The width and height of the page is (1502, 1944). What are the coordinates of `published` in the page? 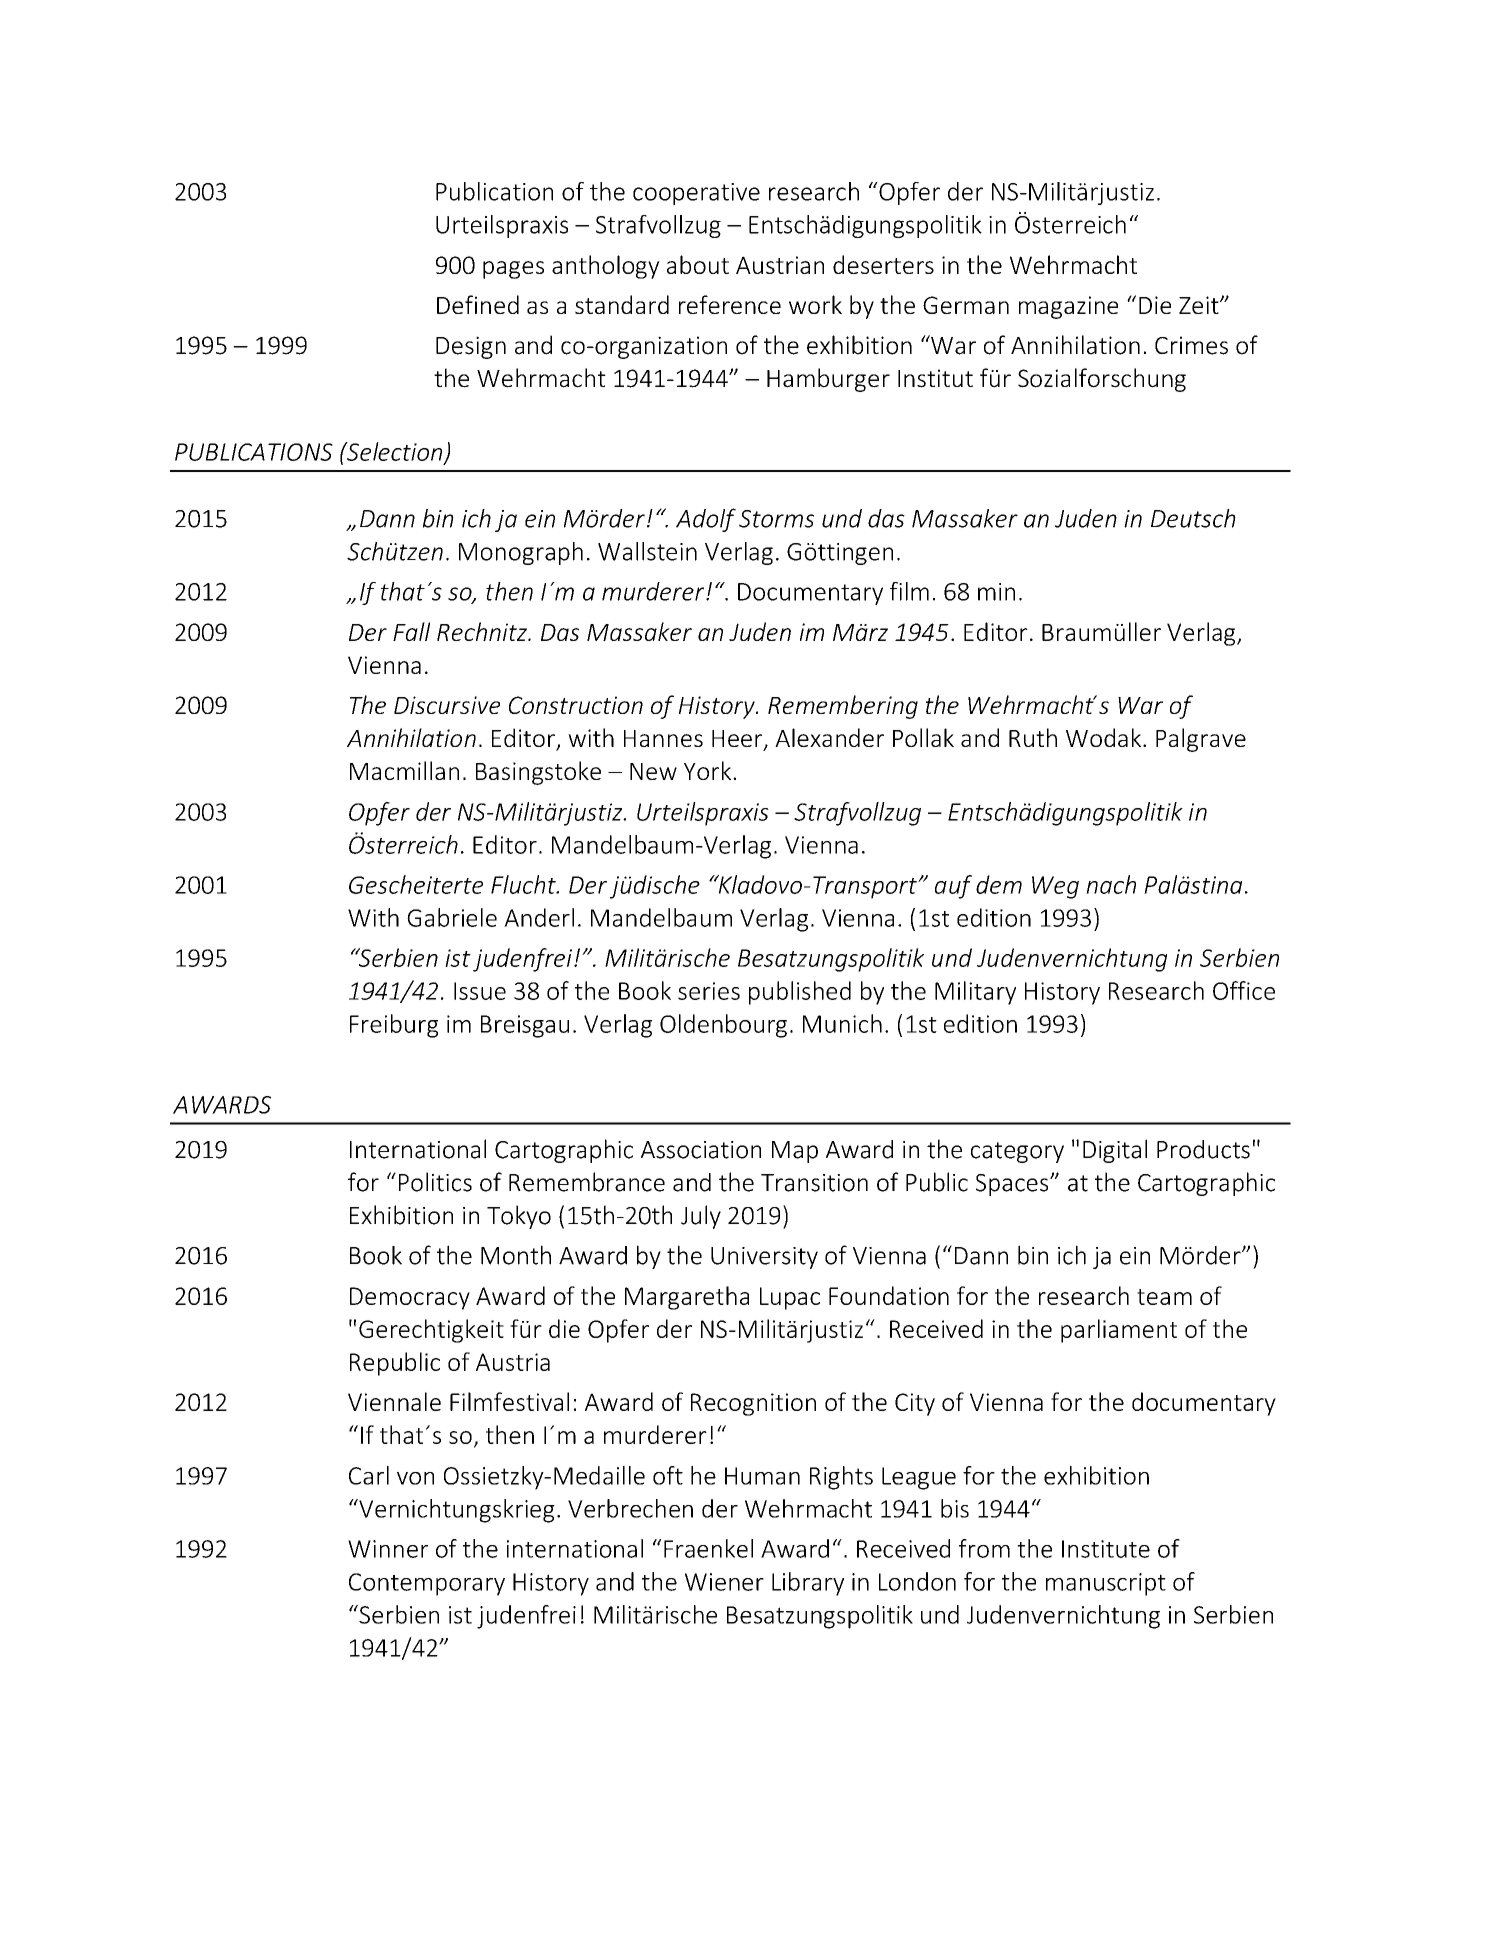 It's located at (800, 993).
